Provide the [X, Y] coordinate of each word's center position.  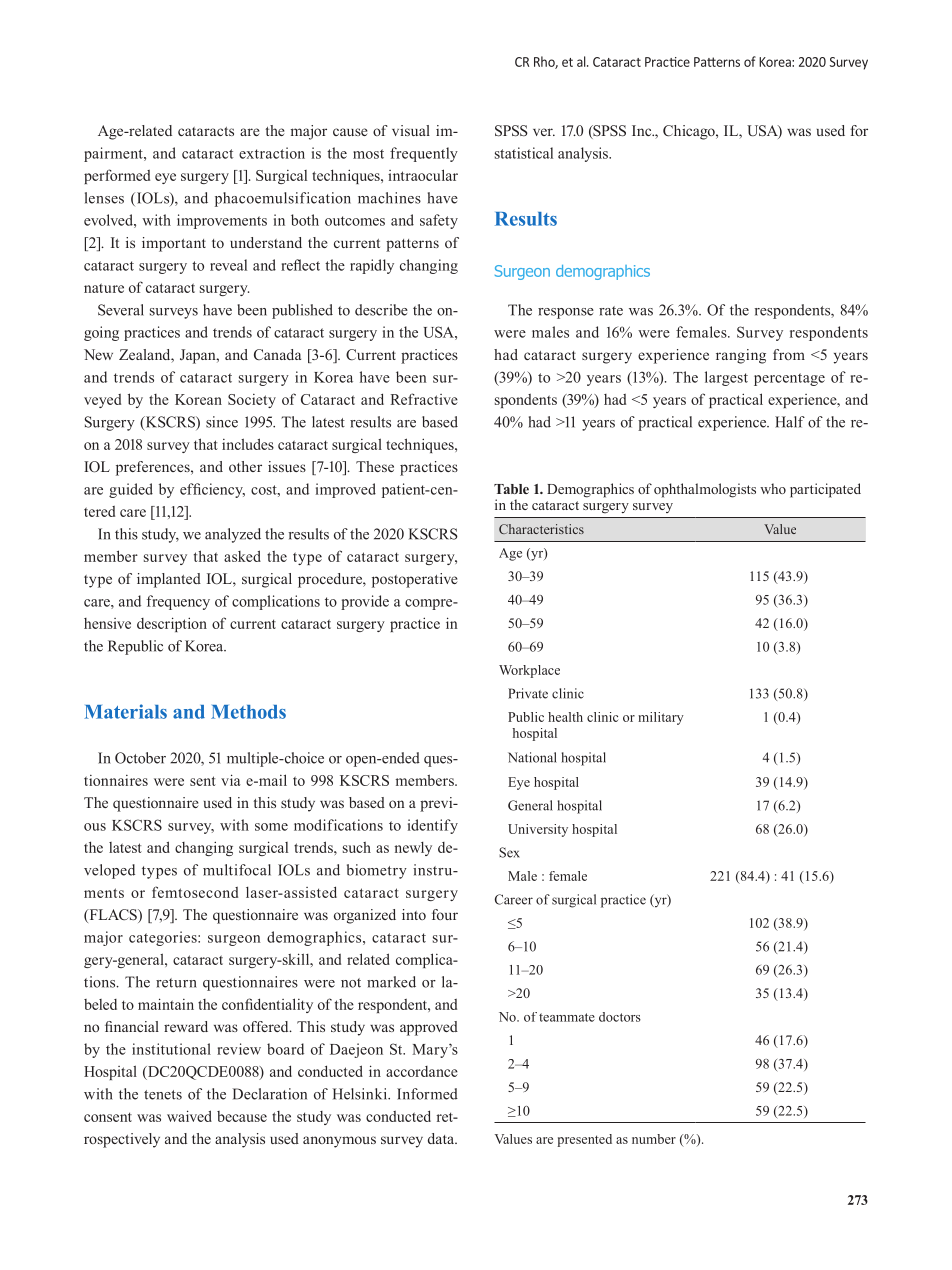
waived [189, 1116]
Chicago [690, 132]
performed [117, 176]
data [442, 1138]
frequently [424, 154]
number [654, 1139]
